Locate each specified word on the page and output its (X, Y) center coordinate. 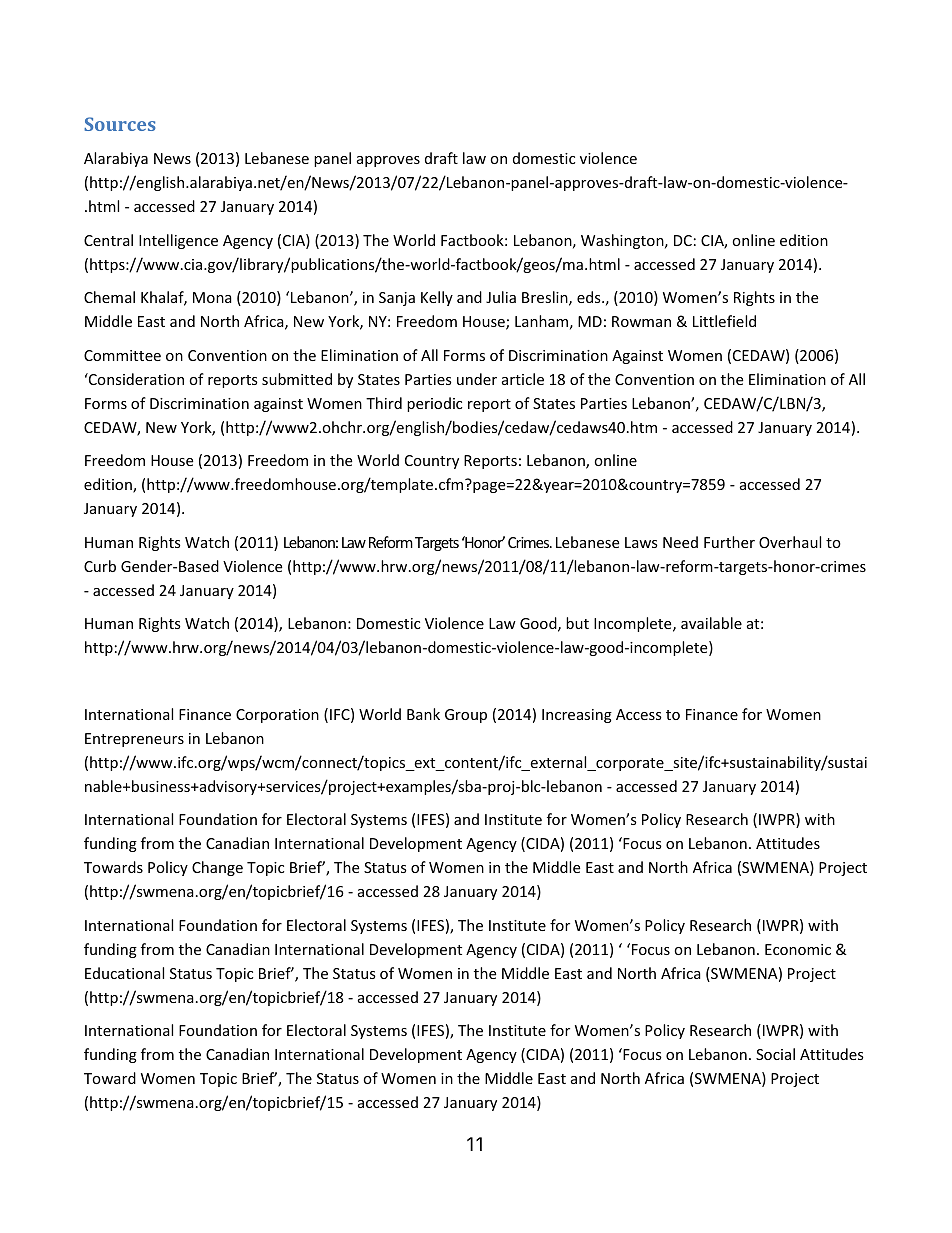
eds (590, 297)
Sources (119, 124)
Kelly (437, 298)
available (711, 623)
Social (775, 1054)
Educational (124, 973)
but (577, 623)
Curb (100, 566)
